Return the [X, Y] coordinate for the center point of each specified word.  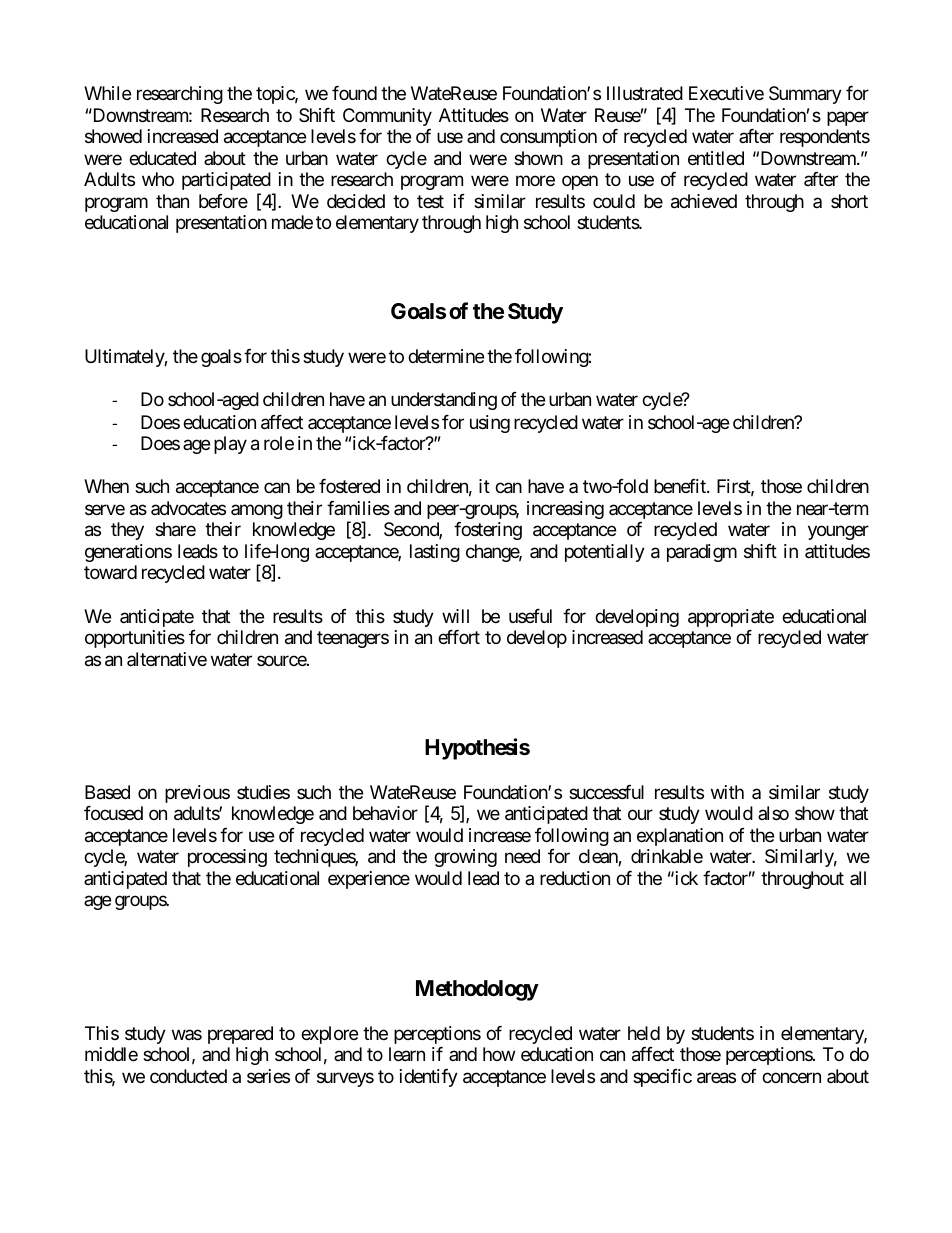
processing [227, 858]
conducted [188, 1076]
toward [110, 572]
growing [465, 858]
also [773, 813]
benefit [681, 486]
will [455, 616]
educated [162, 158]
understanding [444, 401]
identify [429, 1078]
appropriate [731, 618]
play [230, 445]
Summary [805, 95]
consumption [548, 138]
